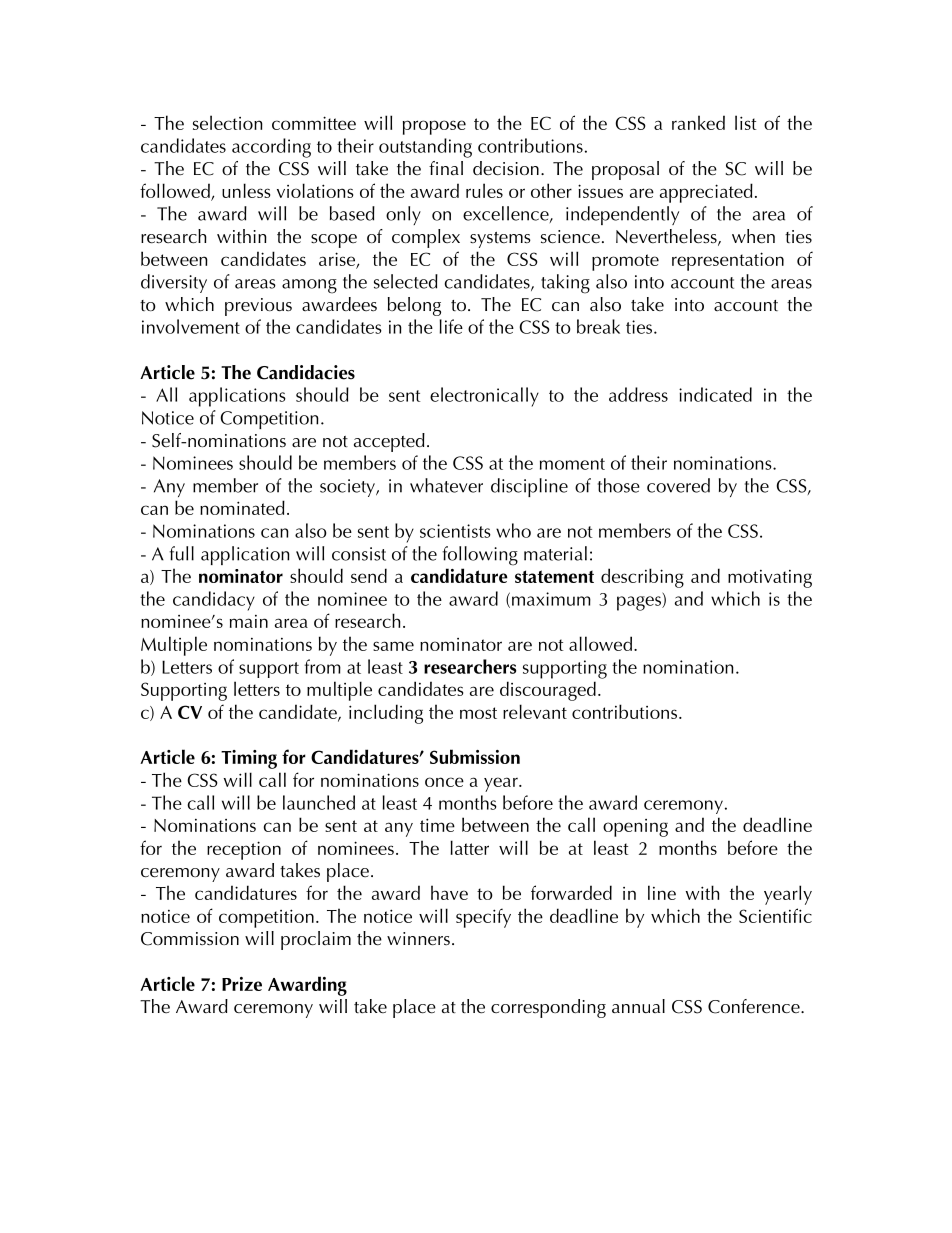 The image size is (952, 1233). What do you see at coordinates (715, 394) in the screenshot?
I see `indicated` at bounding box center [715, 394].
